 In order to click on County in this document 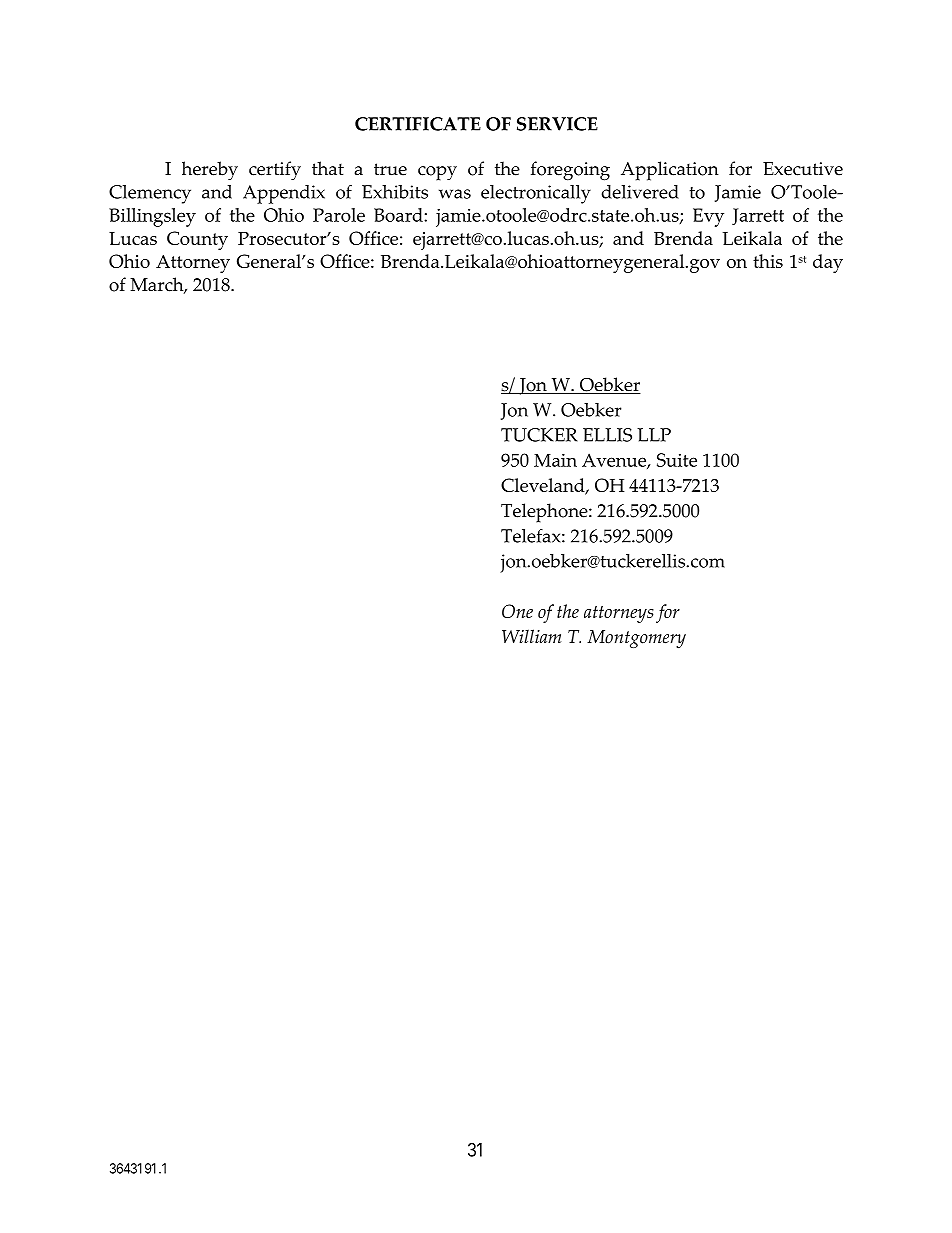, I will do `click(197, 240)`.
